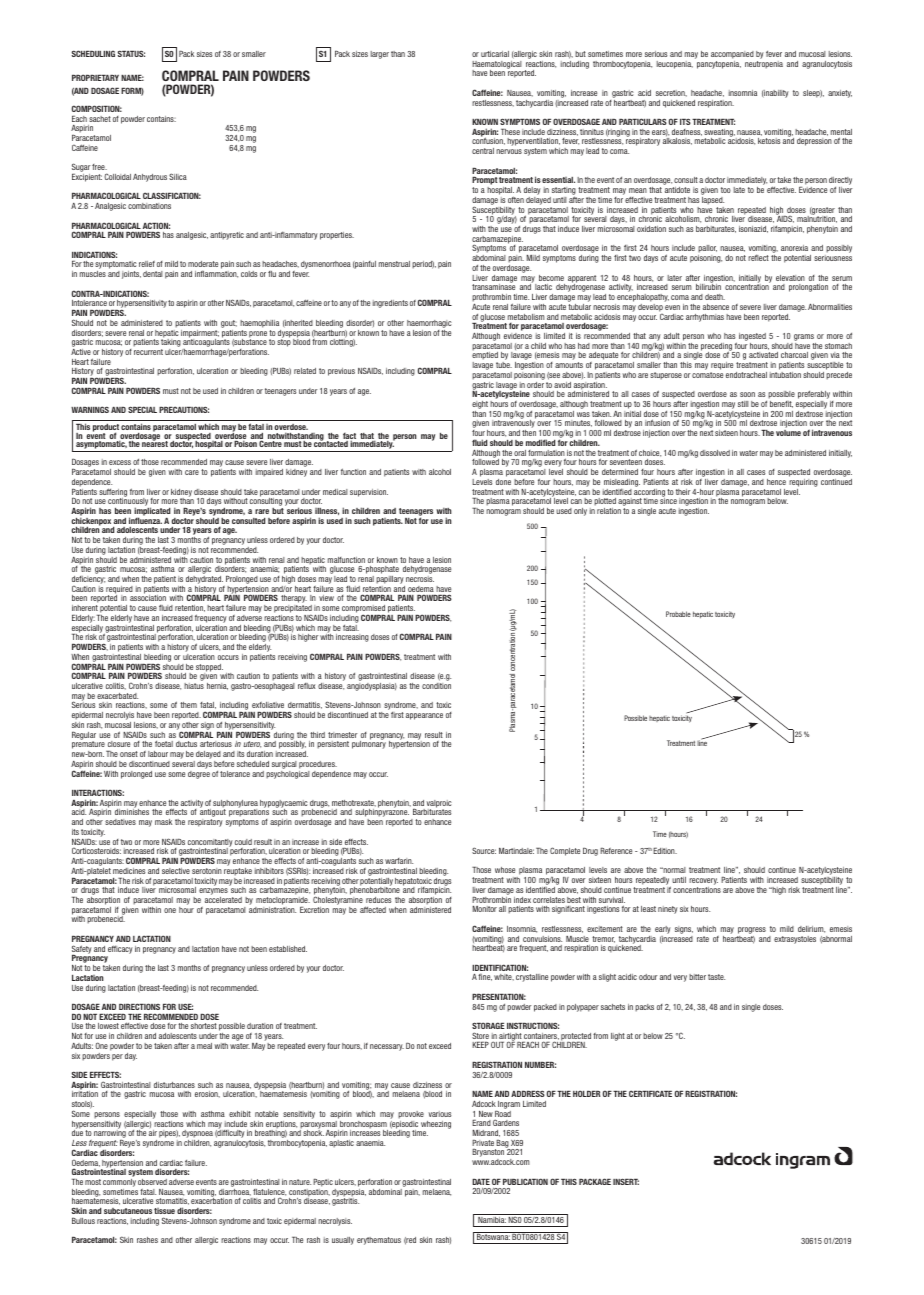 Image resolution: width=924 pixels, height=1295 pixels. What do you see at coordinates (715, 453) in the image?
I see `dissolved` at bounding box center [715, 453].
